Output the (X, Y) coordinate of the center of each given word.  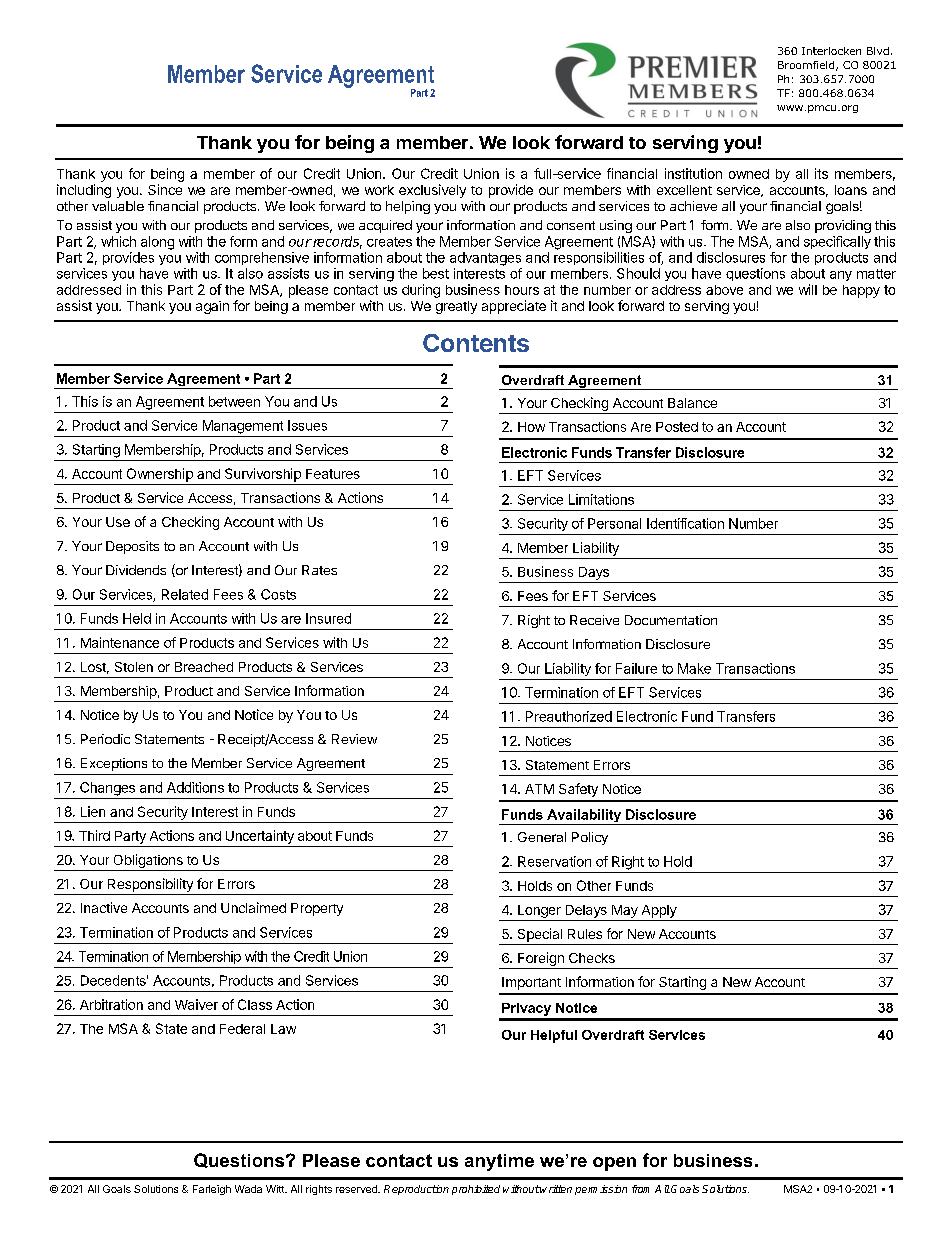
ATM (539, 789)
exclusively (432, 191)
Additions (195, 787)
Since (165, 189)
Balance (692, 403)
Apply (659, 911)
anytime (499, 1162)
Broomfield (807, 66)
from (640, 1189)
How (531, 427)
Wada (248, 1189)
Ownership (160, 475)
